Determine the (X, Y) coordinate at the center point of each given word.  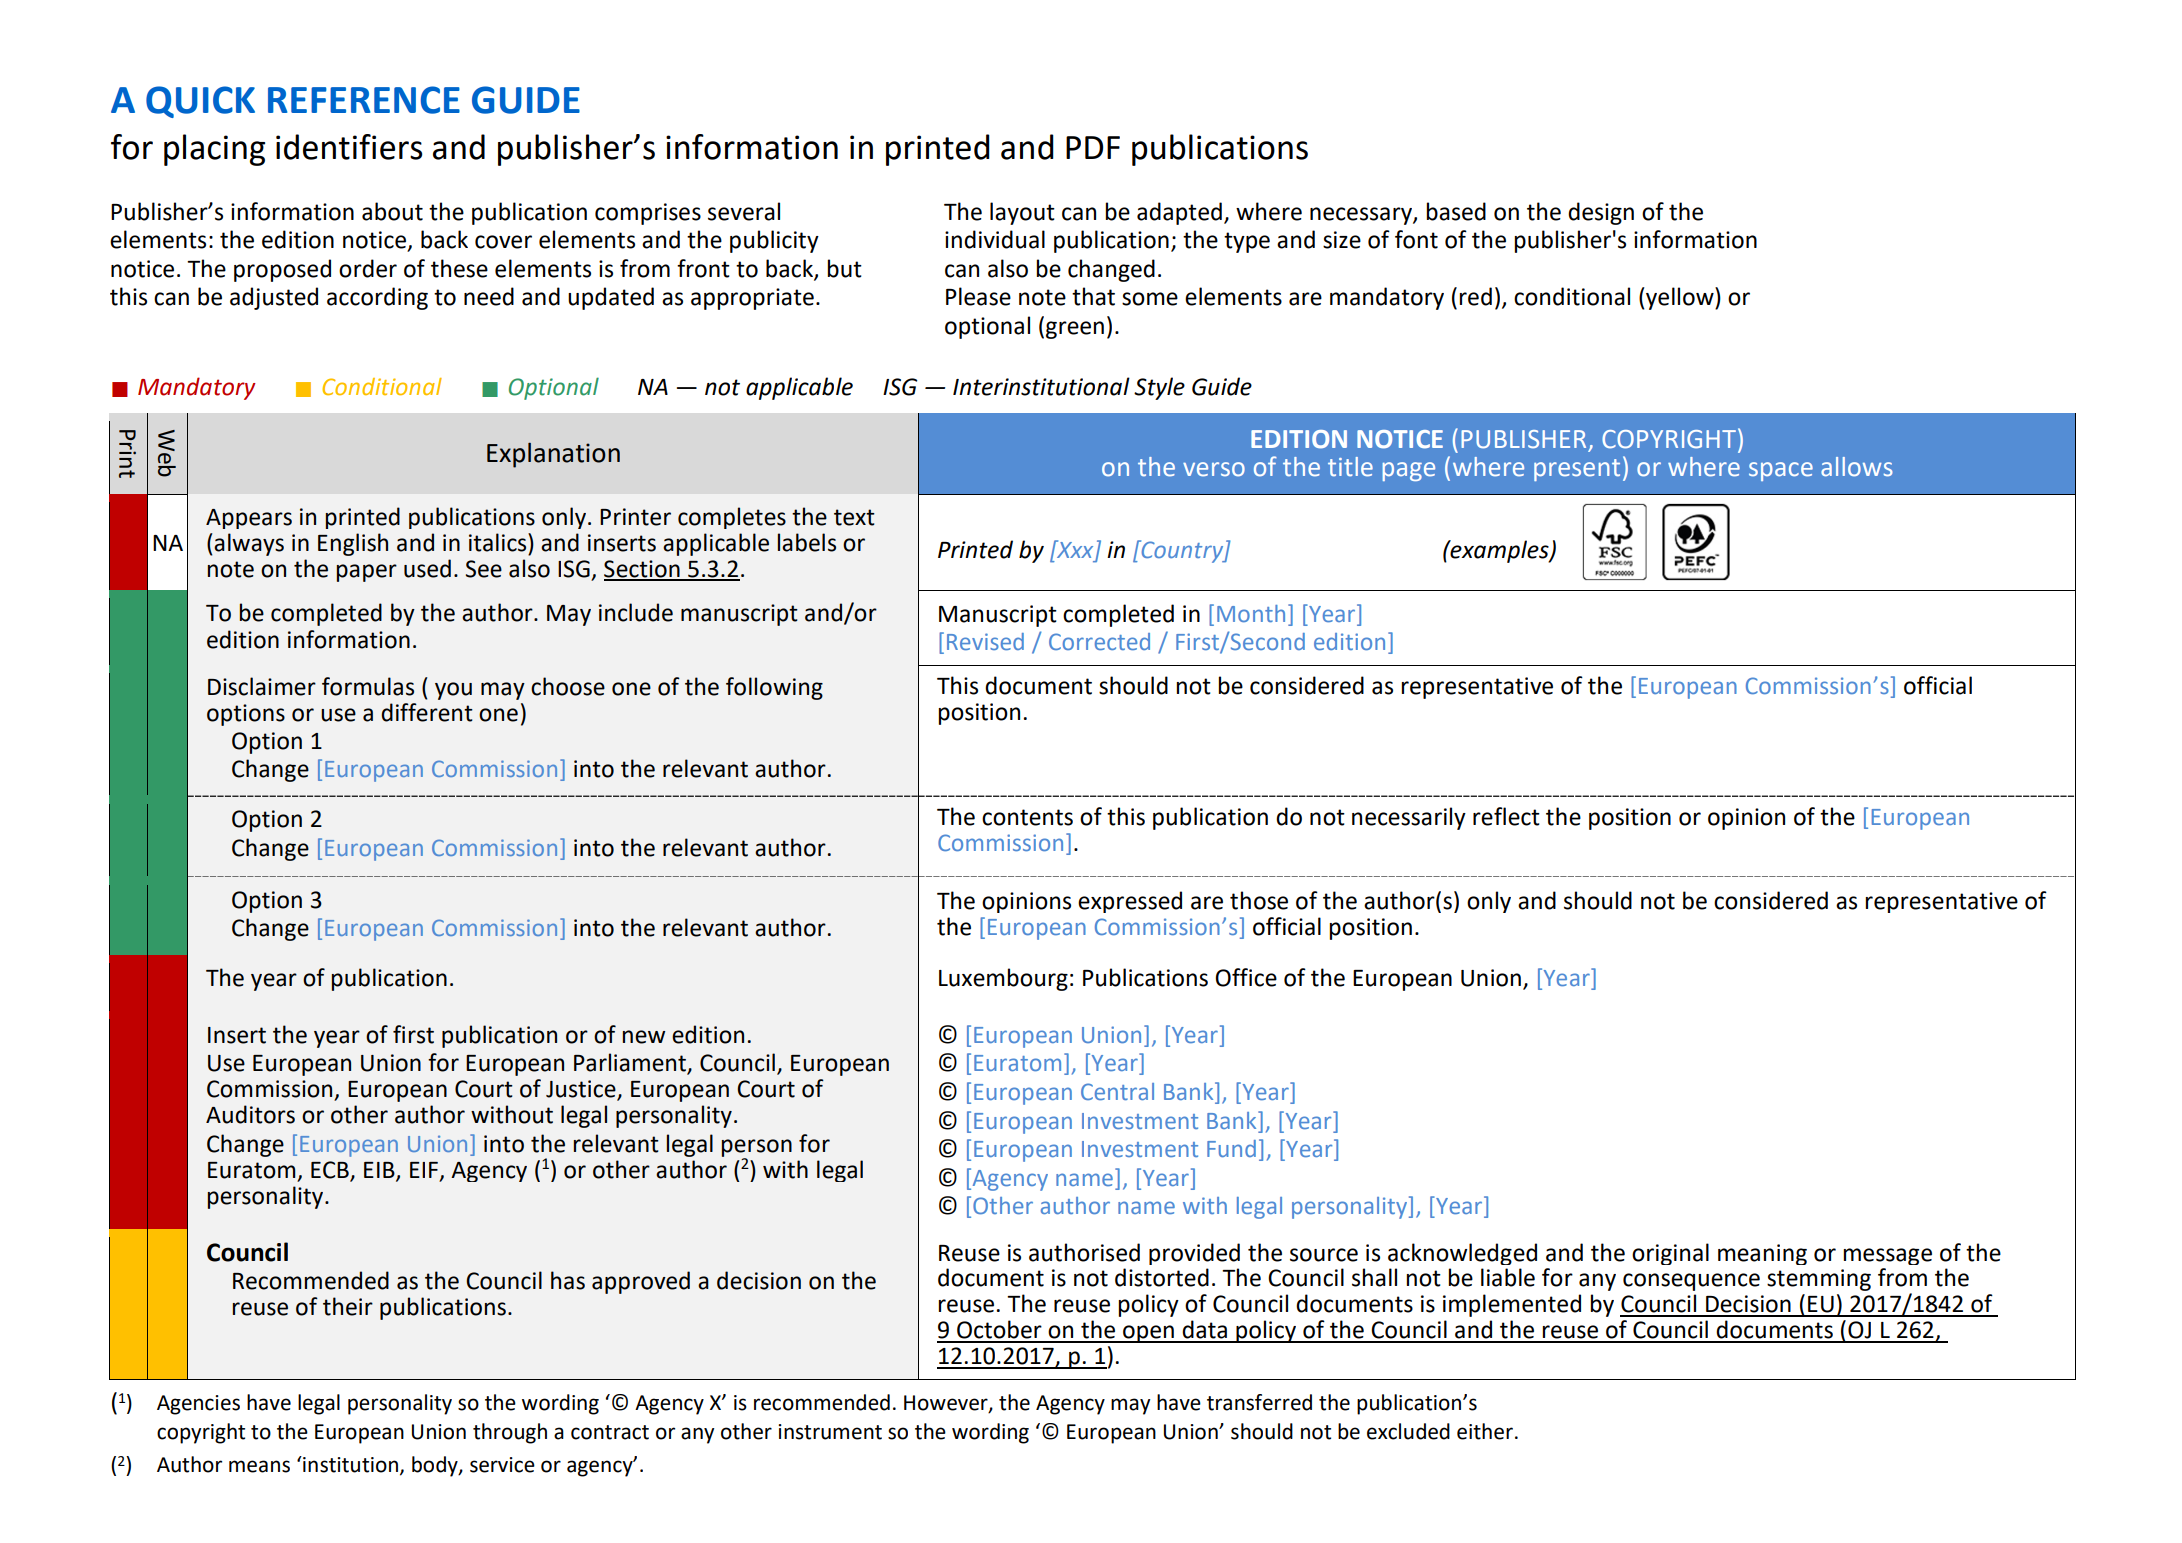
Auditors (250, 1114)
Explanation (553, 455)
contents (1027, 817)
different (427, 712)
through (510, 1433)
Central (1117, 1091)
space (1781, 471)
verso (1214, 469)
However (947, 1403)
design (1601, 213)
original (1670, 1254)
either (1485, 1431)
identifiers (349, 147)
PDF (1093, 147)
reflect (1506, 816)
